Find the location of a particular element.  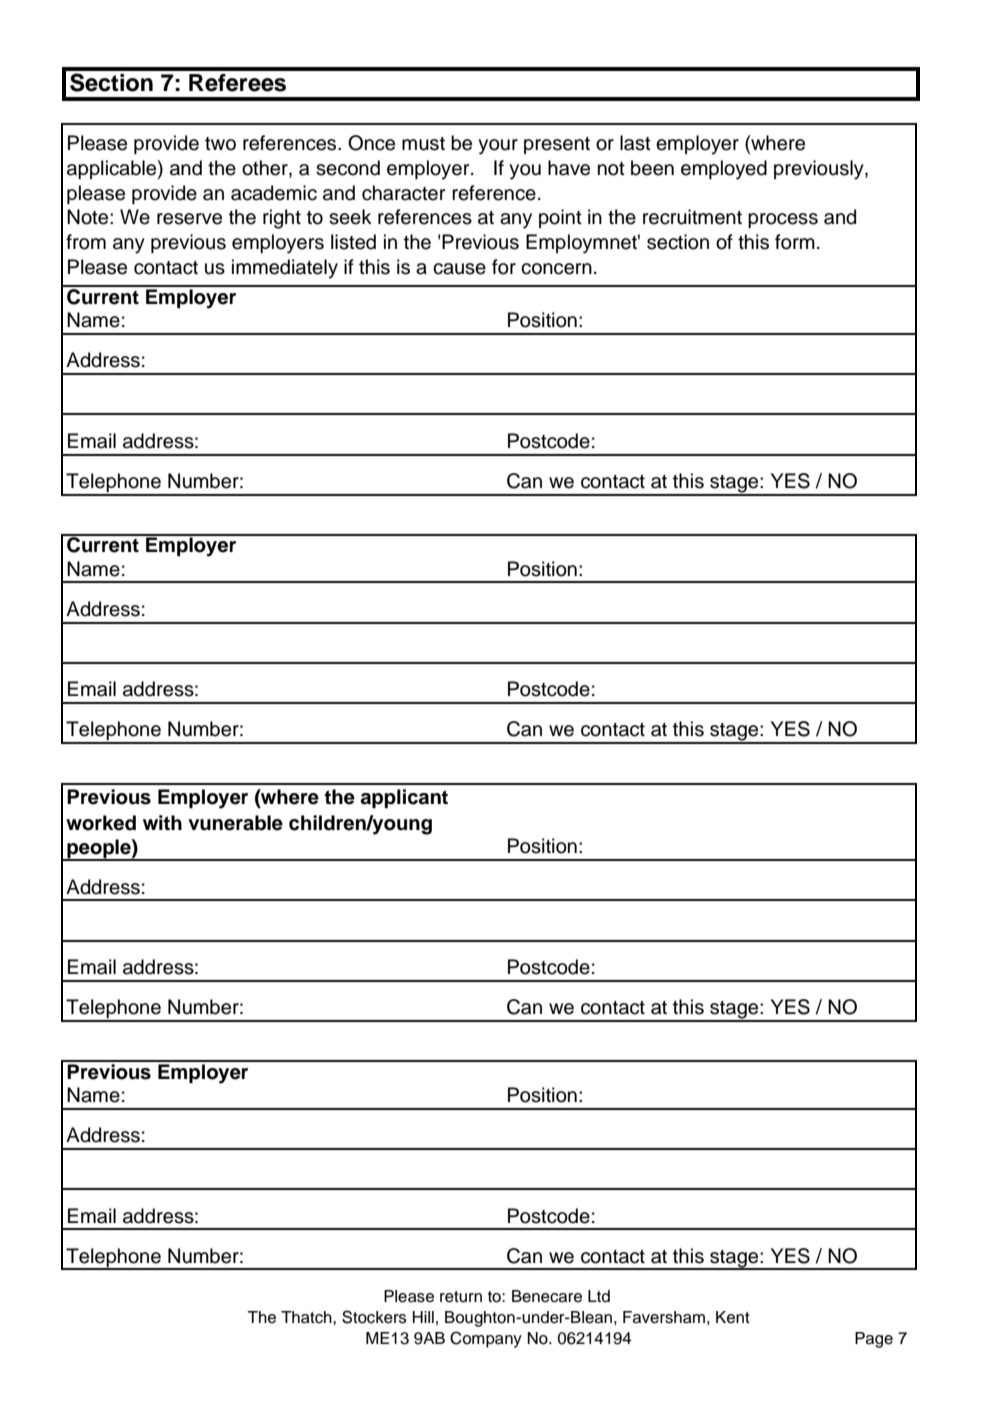

immediately is located at coordinates (285, 269).
